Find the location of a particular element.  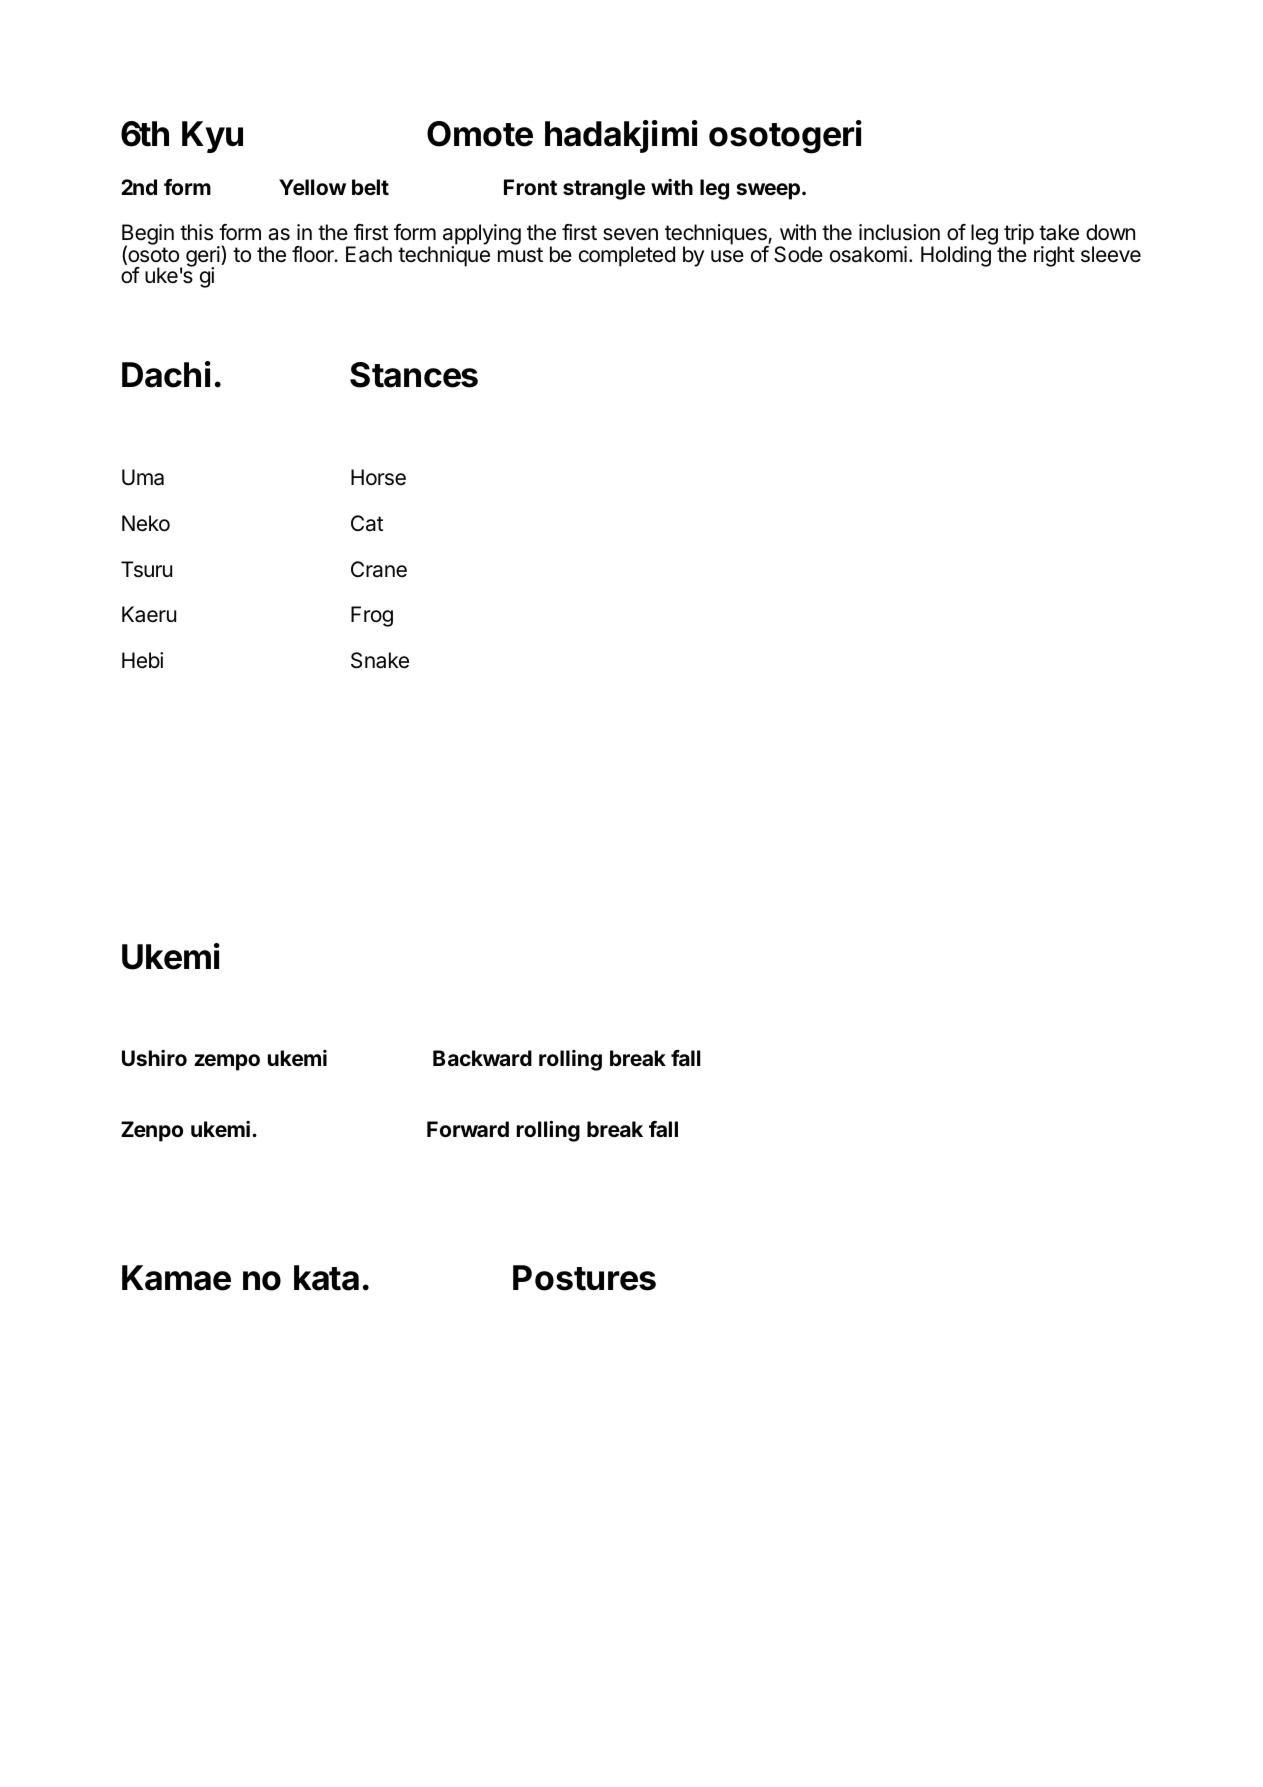

Crane is located at coordinates (379, 569).
